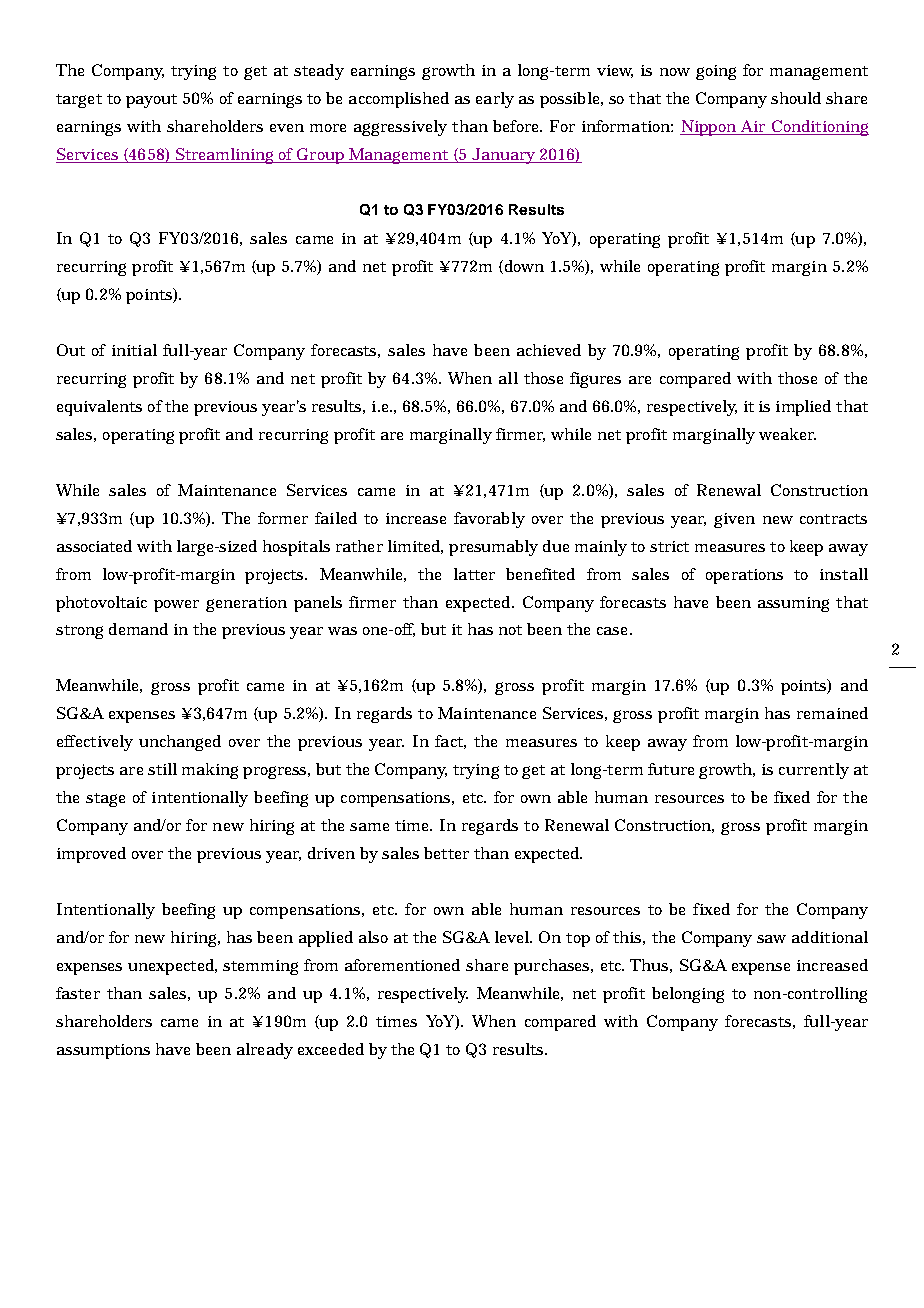  What do you see at coordinates (151, 101) in the screenshot?
I see `payout` at bounding box center [151, 101].
